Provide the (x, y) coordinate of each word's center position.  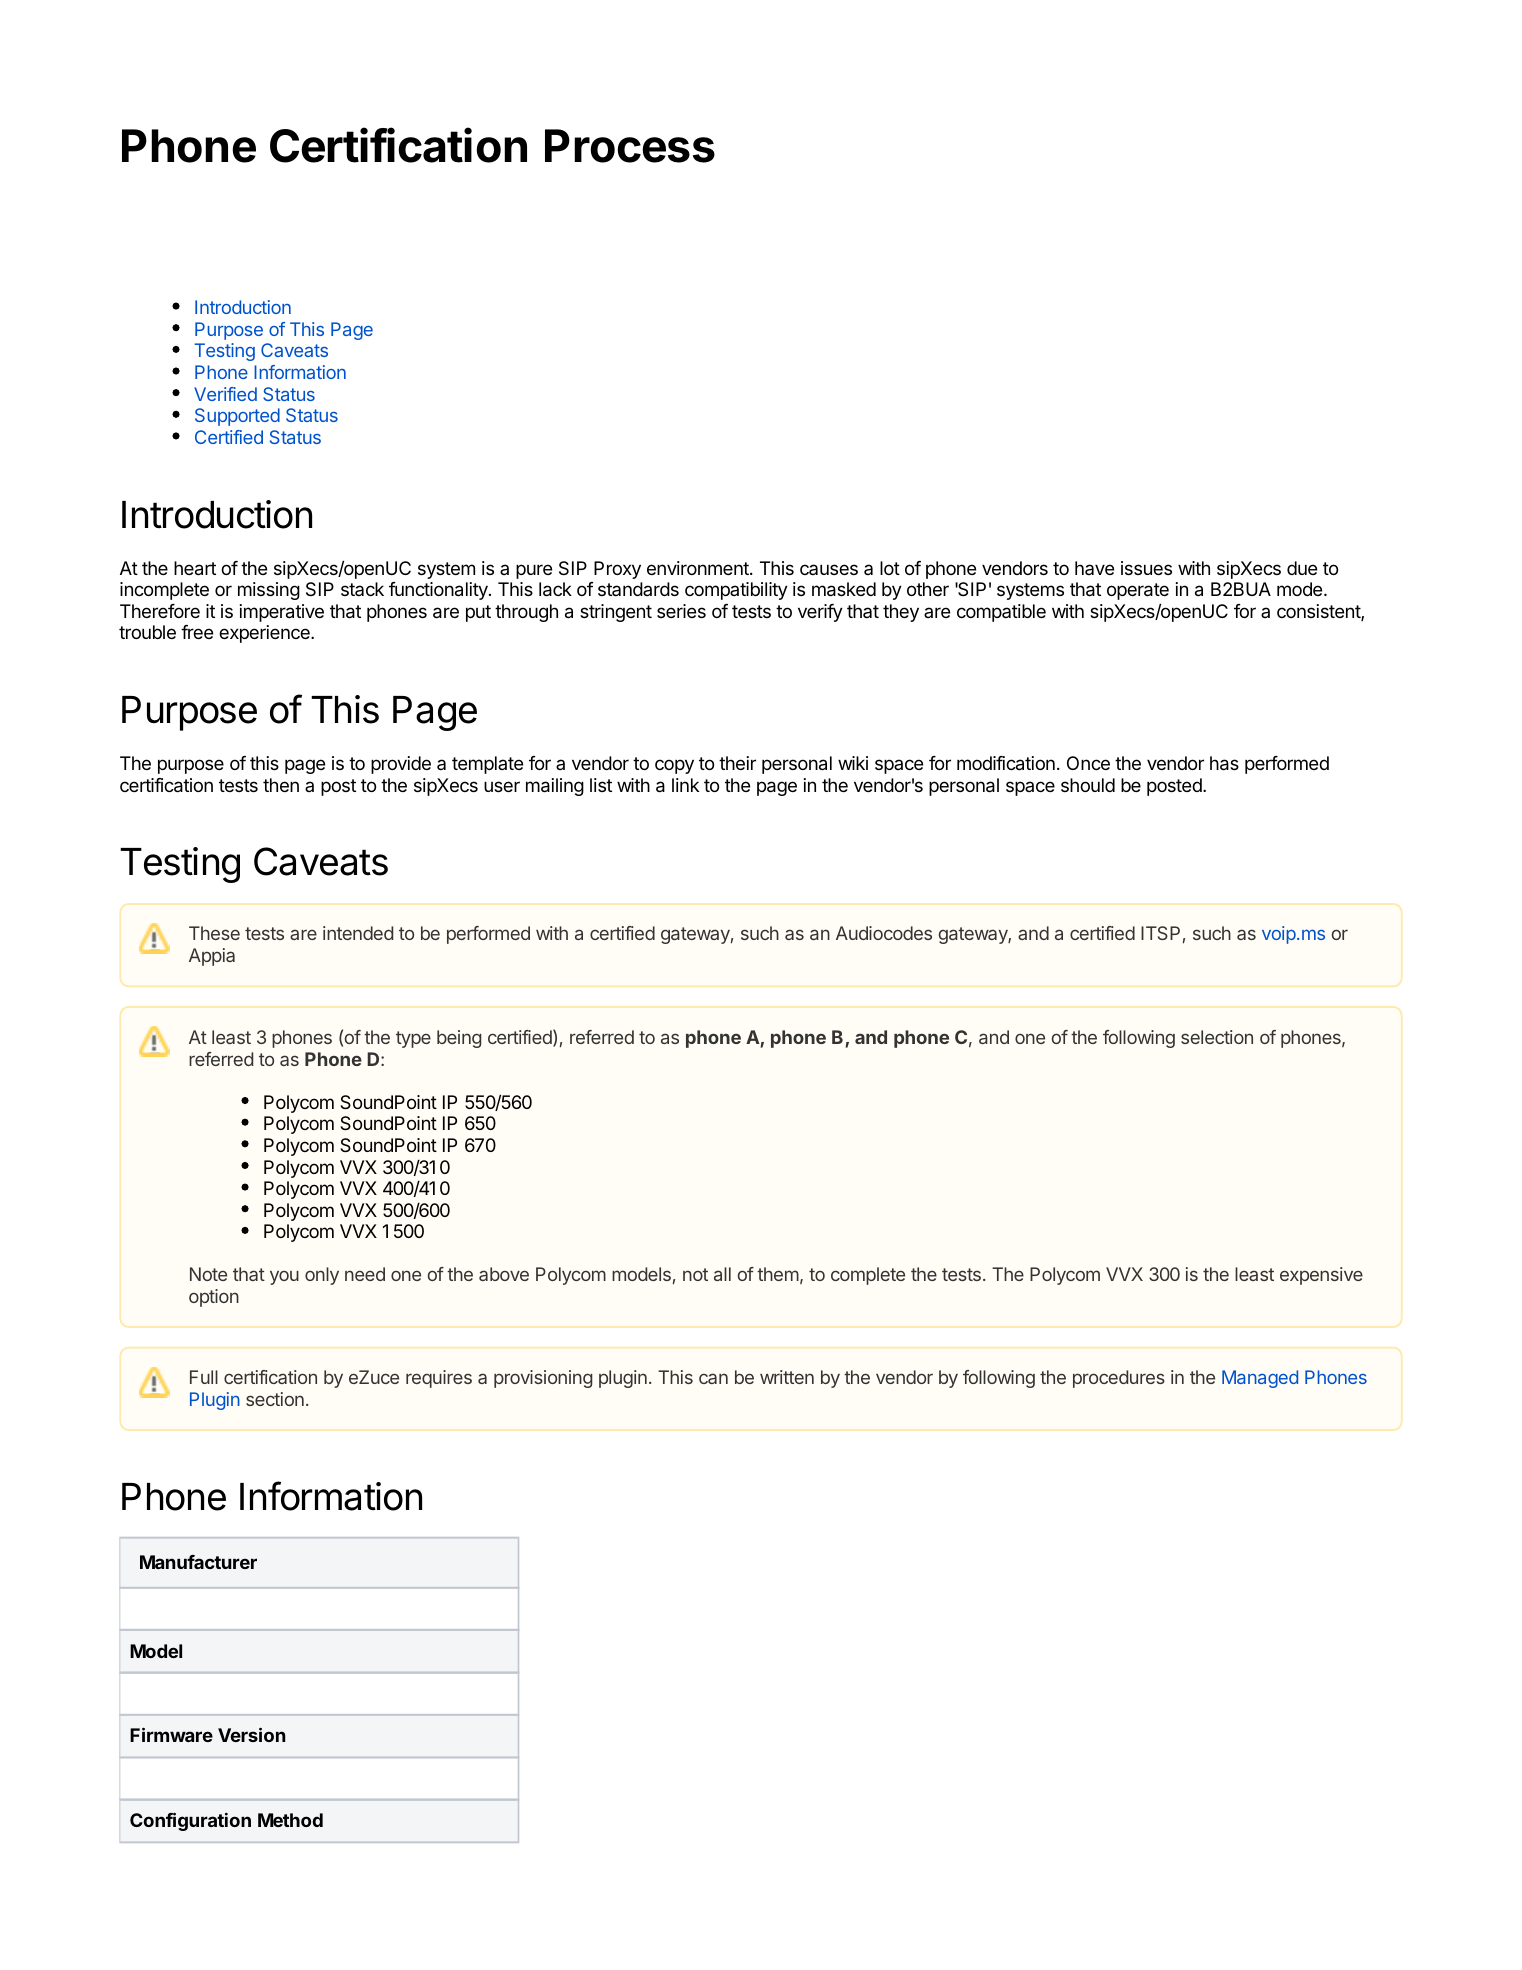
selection (1217, 1037)
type (413, 1039)
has (1224, 763)
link (685, 785)
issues (1146, 568)
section (275, 1399)
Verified (225, 394)
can (713, 1378)
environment (699, 568)
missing (269, 591)
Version (252, 1734)
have (1094, 568)
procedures (1119, 1379)
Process (630, 146)
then (281, 785)
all (722, 1274)
